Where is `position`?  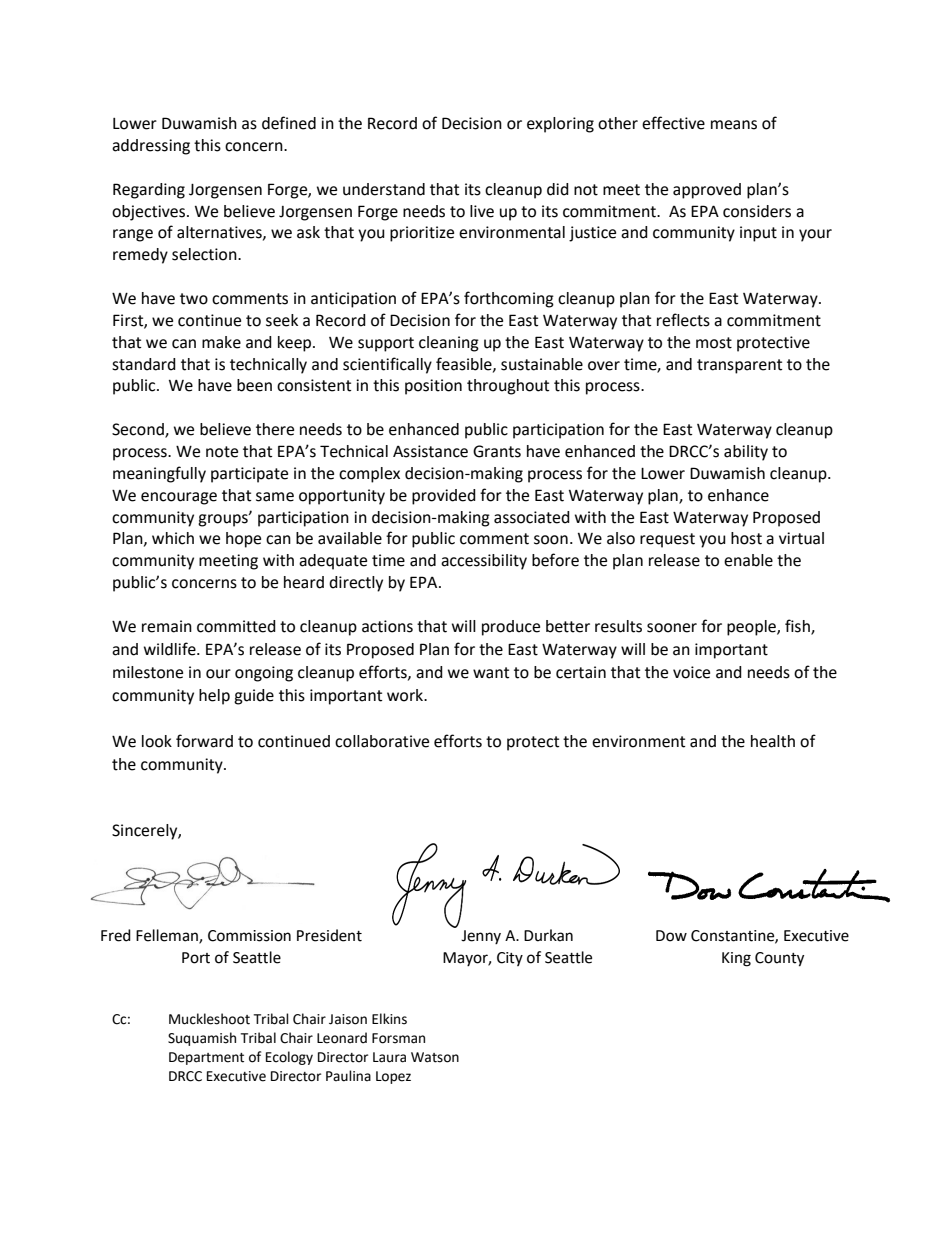
position is located at coordinates (433, 387).
